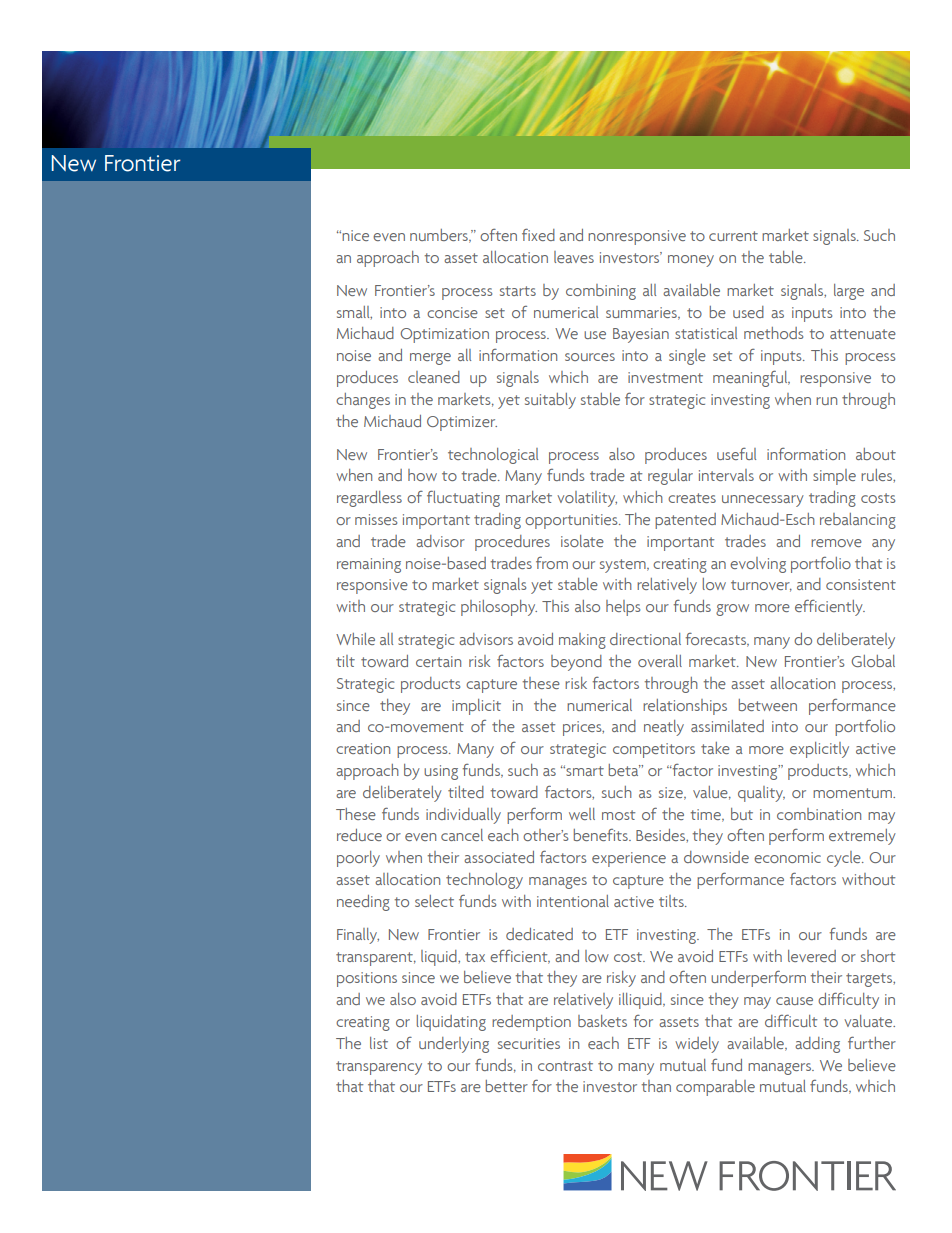 This screenshot has width=952, height=1233. Describe the element at coordinates (601, 292) in the screenshot. I see `combining` at that location.
